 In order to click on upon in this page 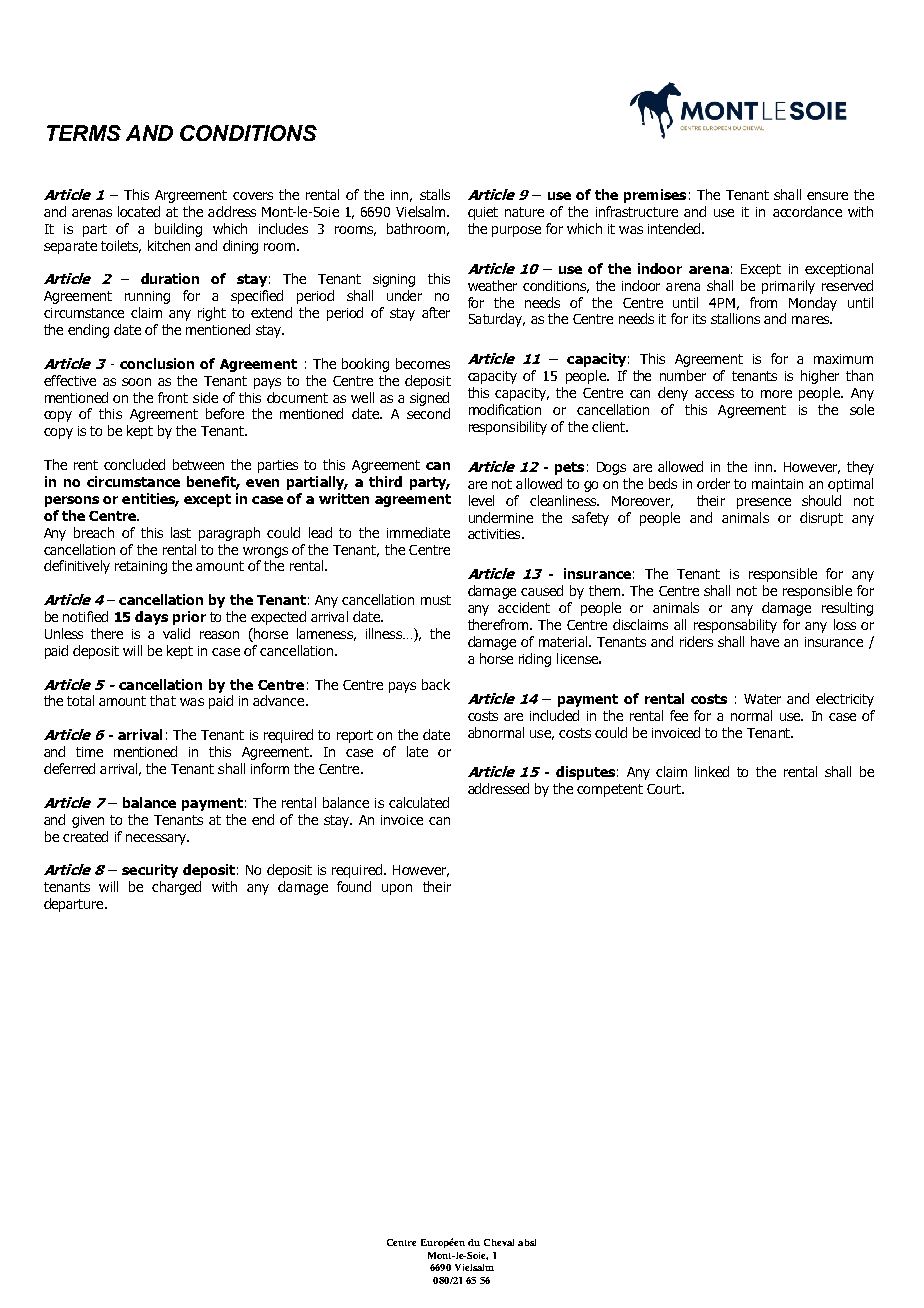, I will do `click(397, 889)`.
